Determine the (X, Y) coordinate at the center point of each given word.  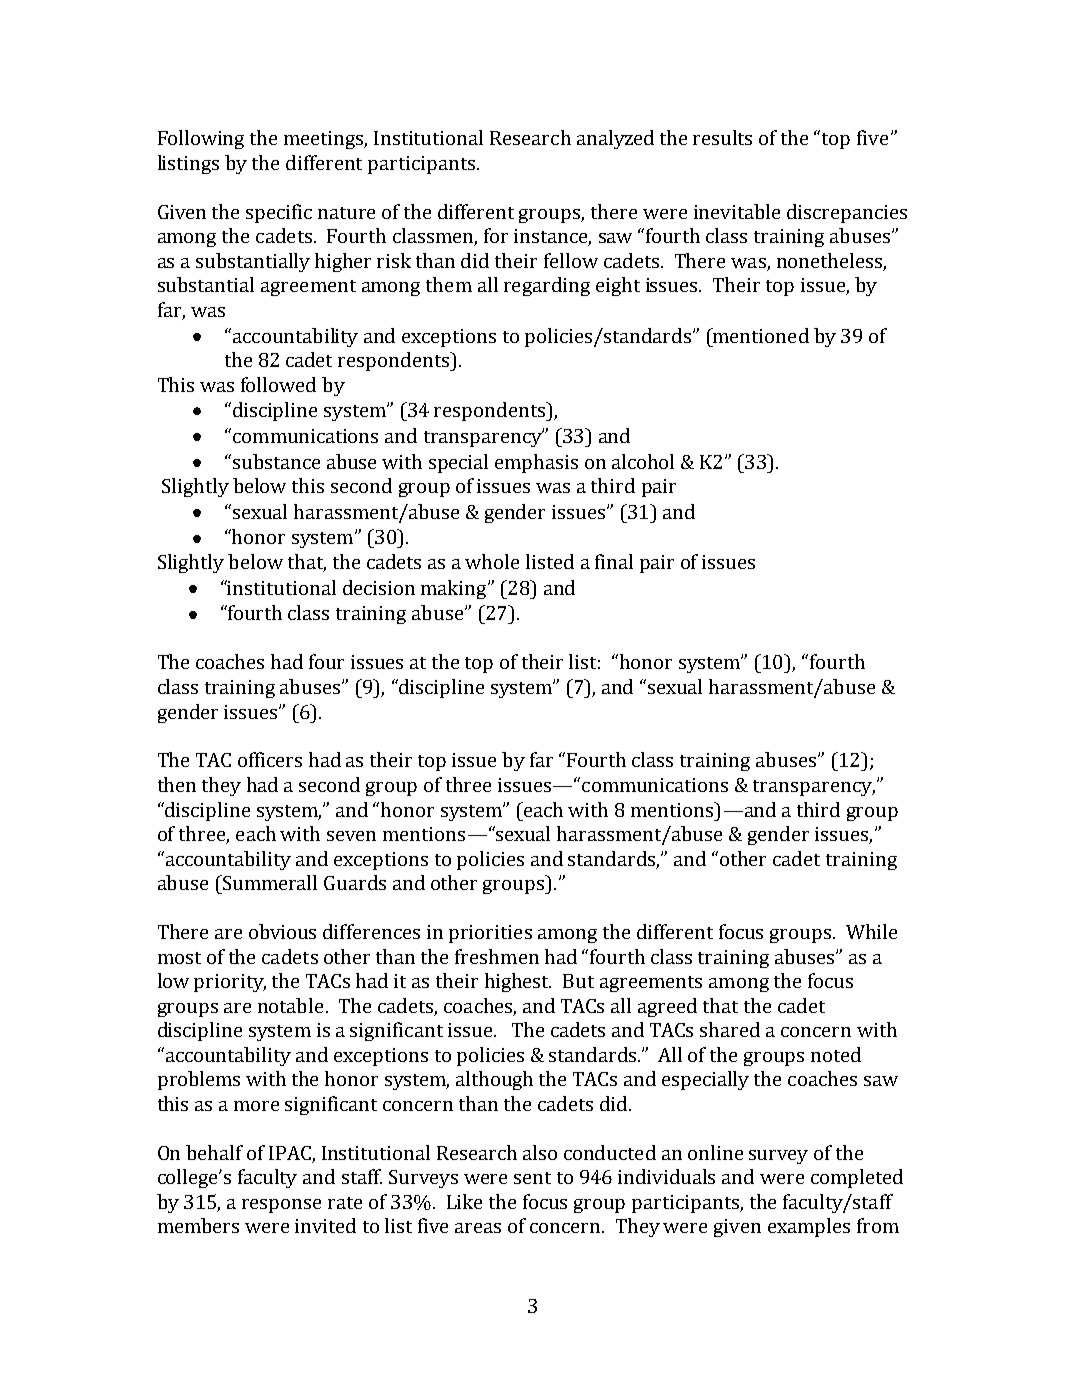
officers (270, 759)
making (455, 589)
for (496, 235)
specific (279, 213)
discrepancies (847, 213)
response (281, 1206)
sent (532, 1178)
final (614, 561)
